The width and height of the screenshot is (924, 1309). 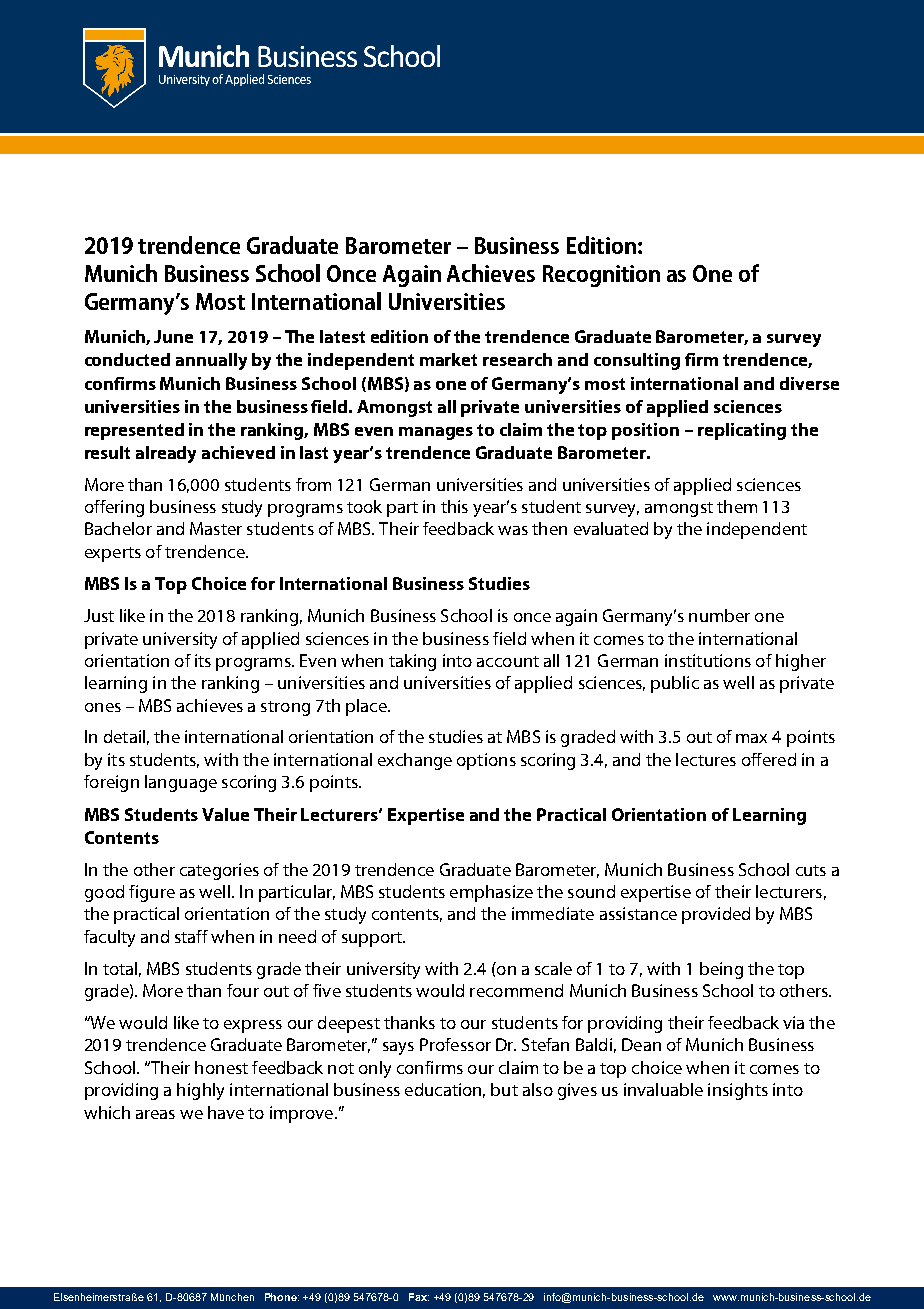 What do you see at coordinates (513, 530) in the screenshot?
I see `was` at bounding box center [513, 530].
